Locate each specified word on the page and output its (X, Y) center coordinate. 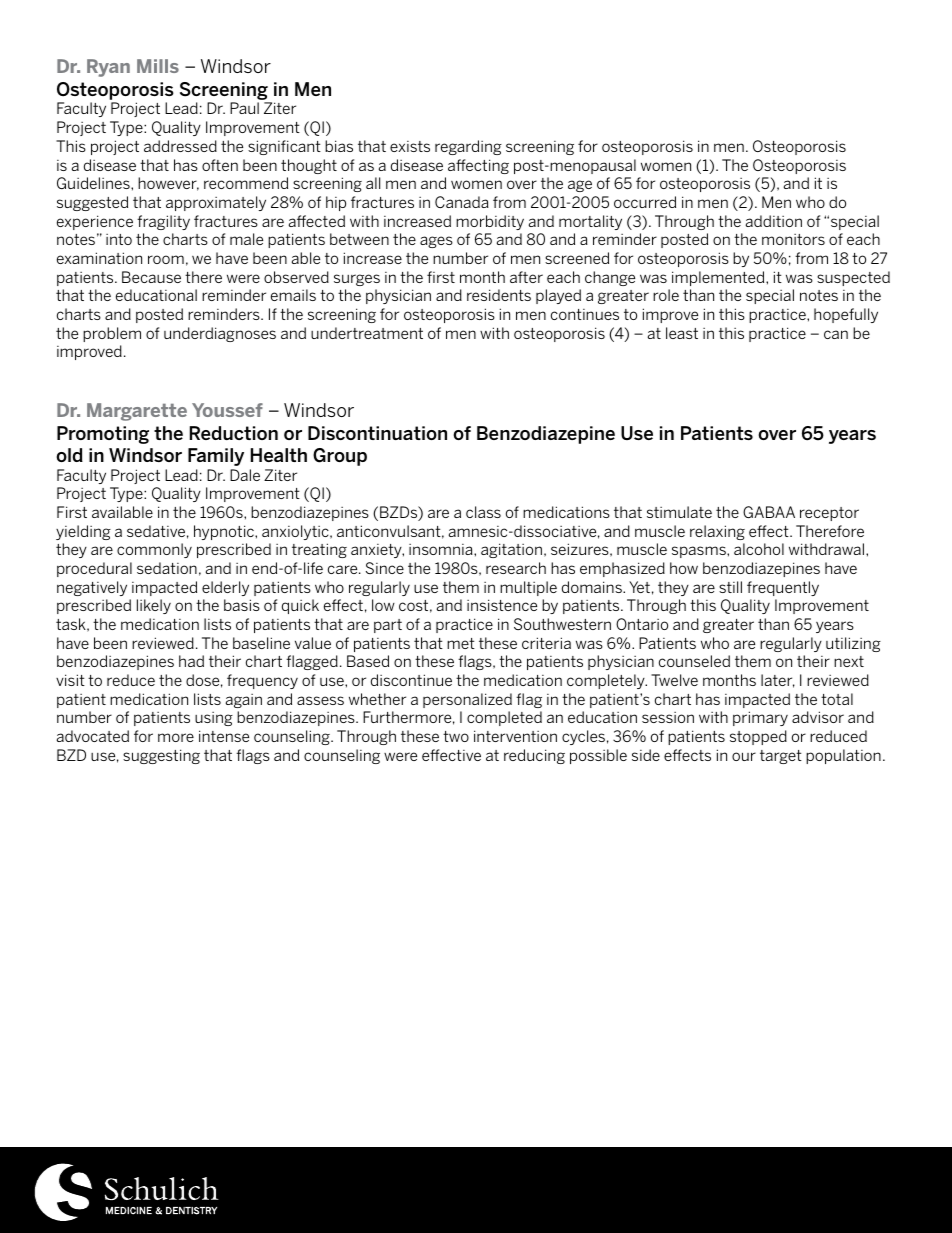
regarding (468, 147)
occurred (645, 202)
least (682, 333)
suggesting (161, 756)
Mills (158, 66)
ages (436, 242)
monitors (793, 239)
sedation (167, 568)
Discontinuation (377, 433)
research (516, 568)
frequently (783, 588)
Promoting (103, 435)
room (166, 259)
